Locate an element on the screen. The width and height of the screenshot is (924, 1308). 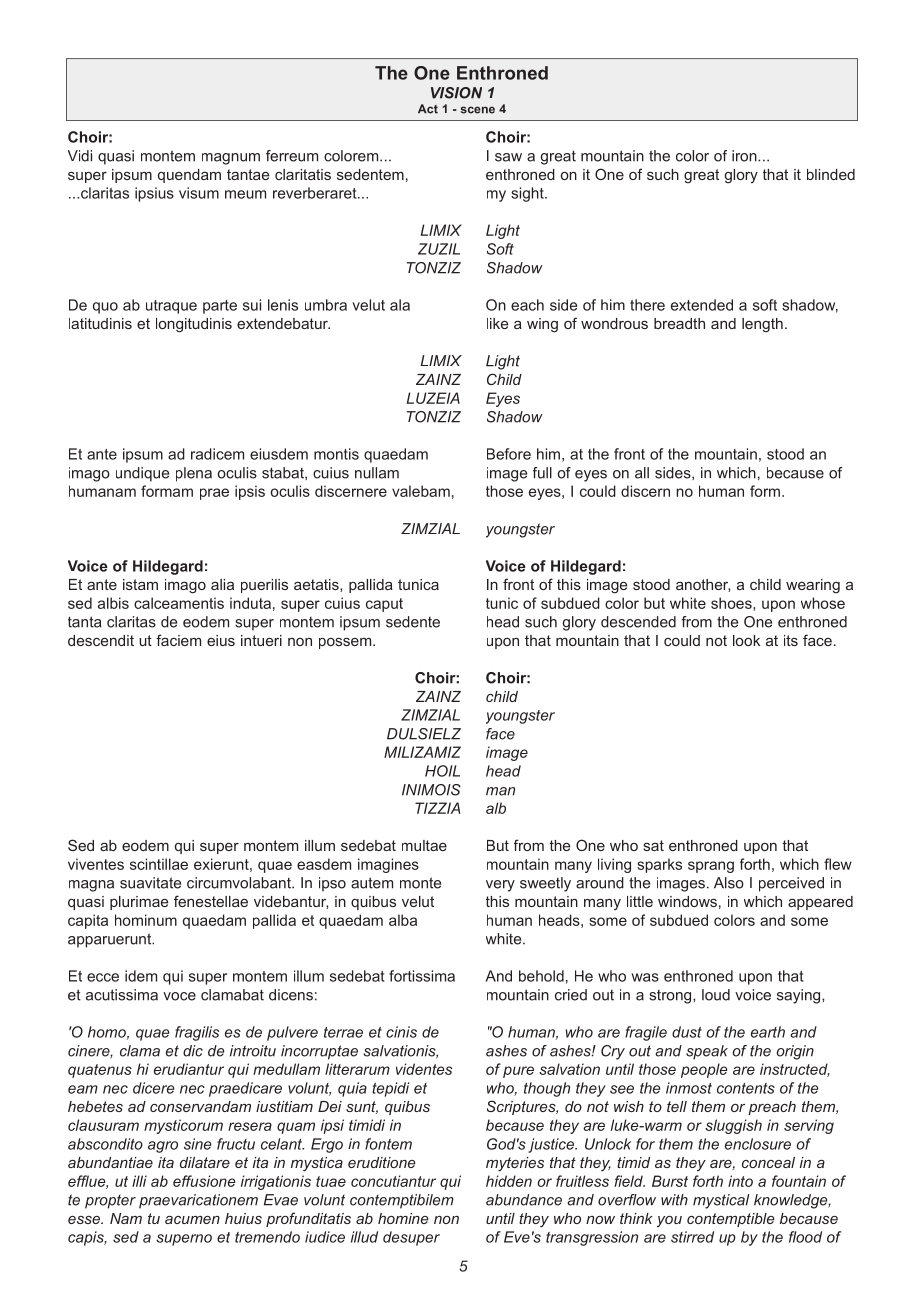
sprang is located at coordinates (711, 867).
